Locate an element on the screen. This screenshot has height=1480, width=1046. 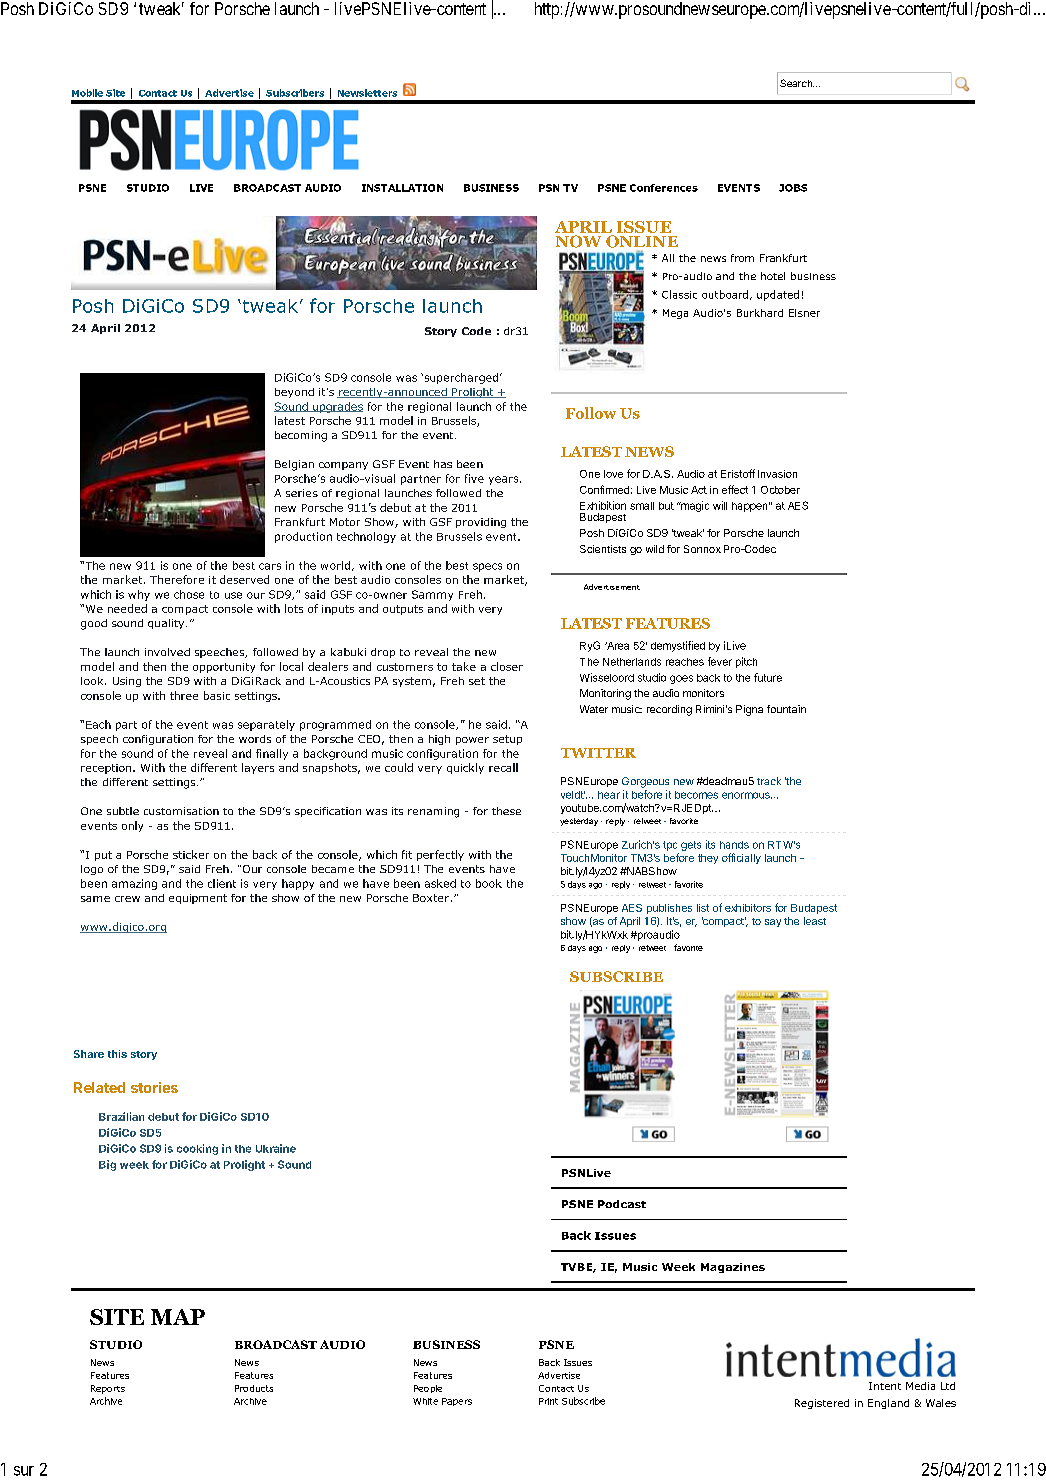
Papers is located at coordinates (457, 1402).
